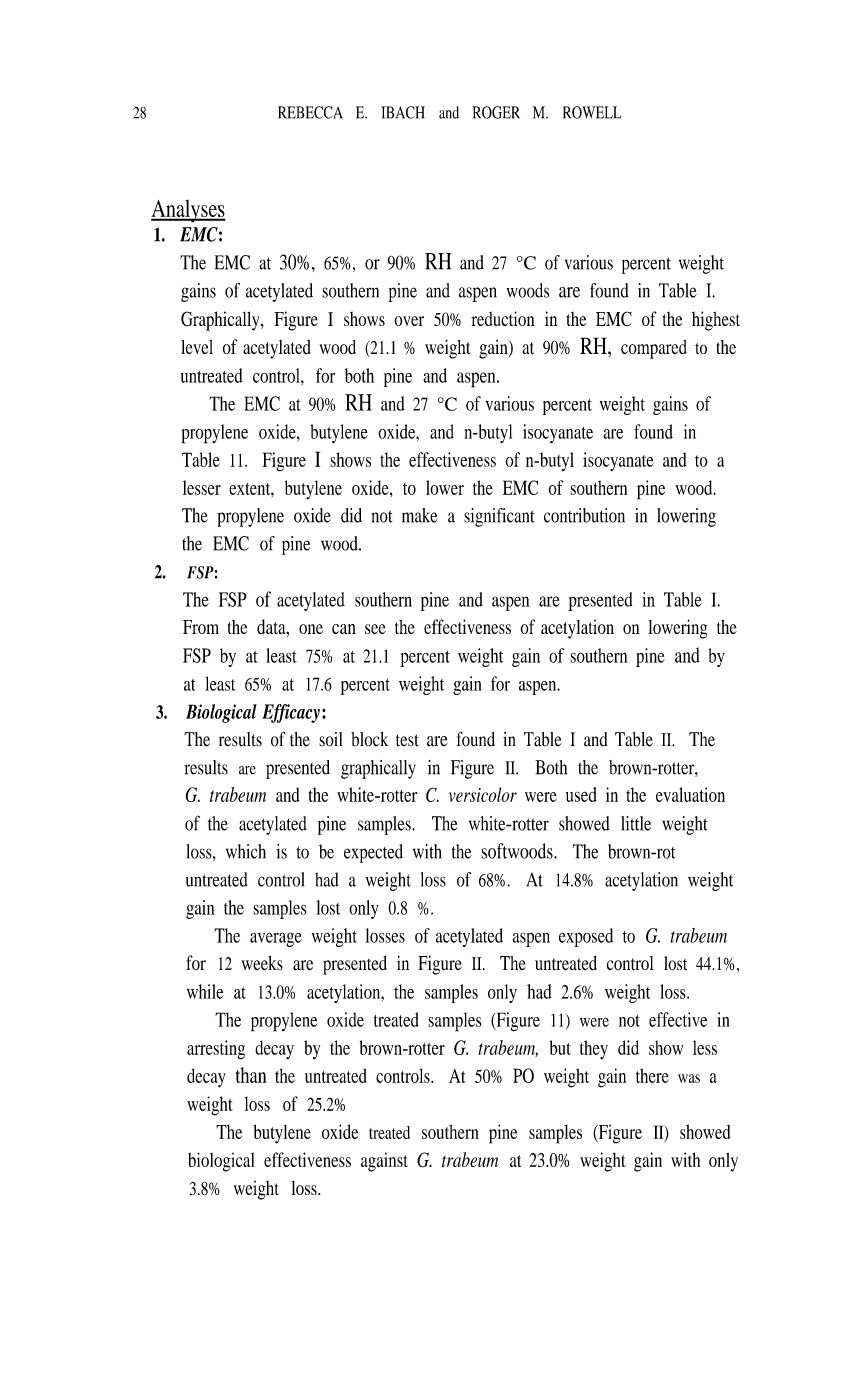  I want to click on ROGER, so click(496, 112).
